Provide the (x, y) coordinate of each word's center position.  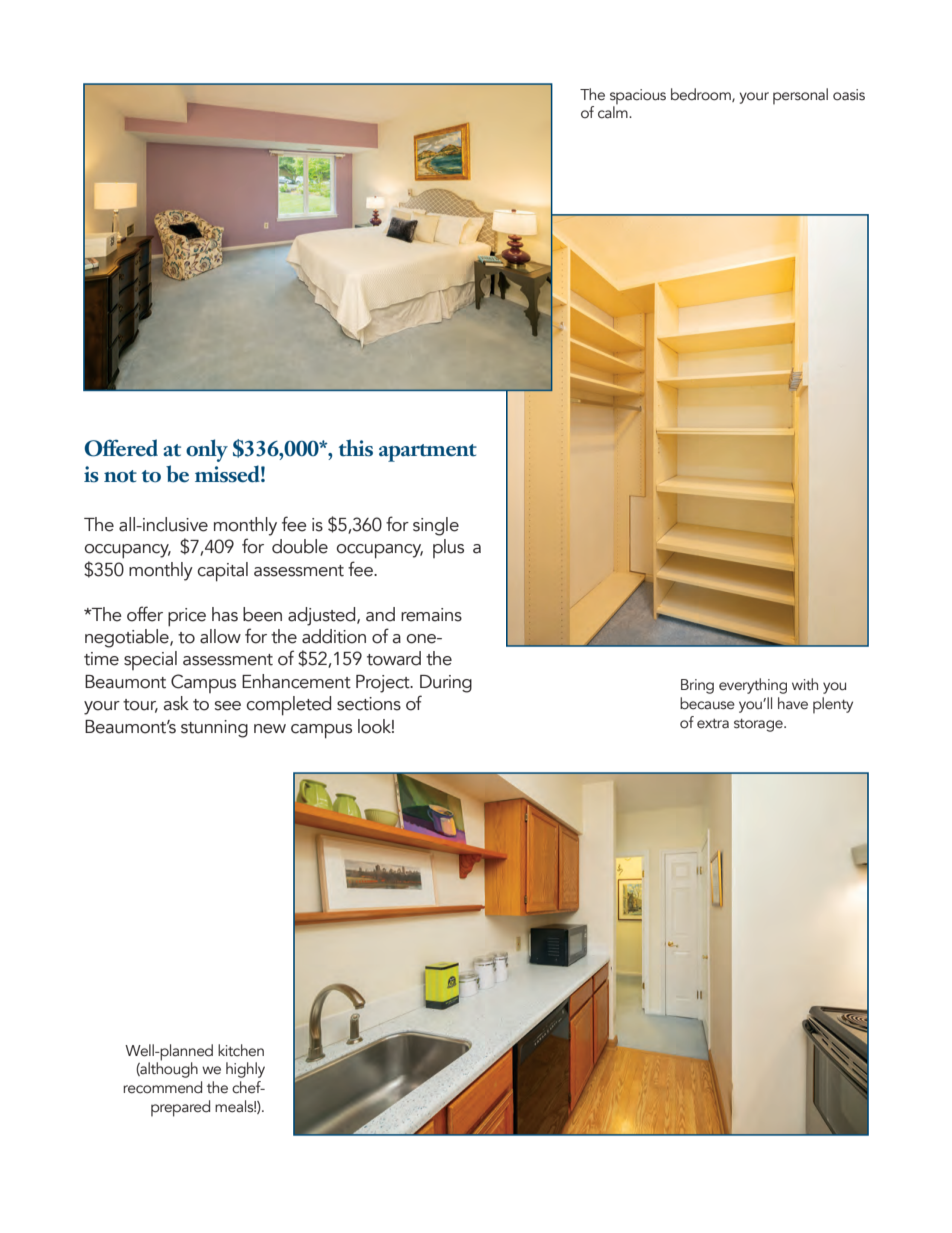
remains (431, 615)
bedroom (702, 95)
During (446, 684)
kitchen (241, 1050)
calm (614, 111)
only (207, 450)
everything (753, 686)
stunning (214, 729)
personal (800, 96)
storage (759, 725)
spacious (638, 98)
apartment (428, 453)
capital (223, 572)
